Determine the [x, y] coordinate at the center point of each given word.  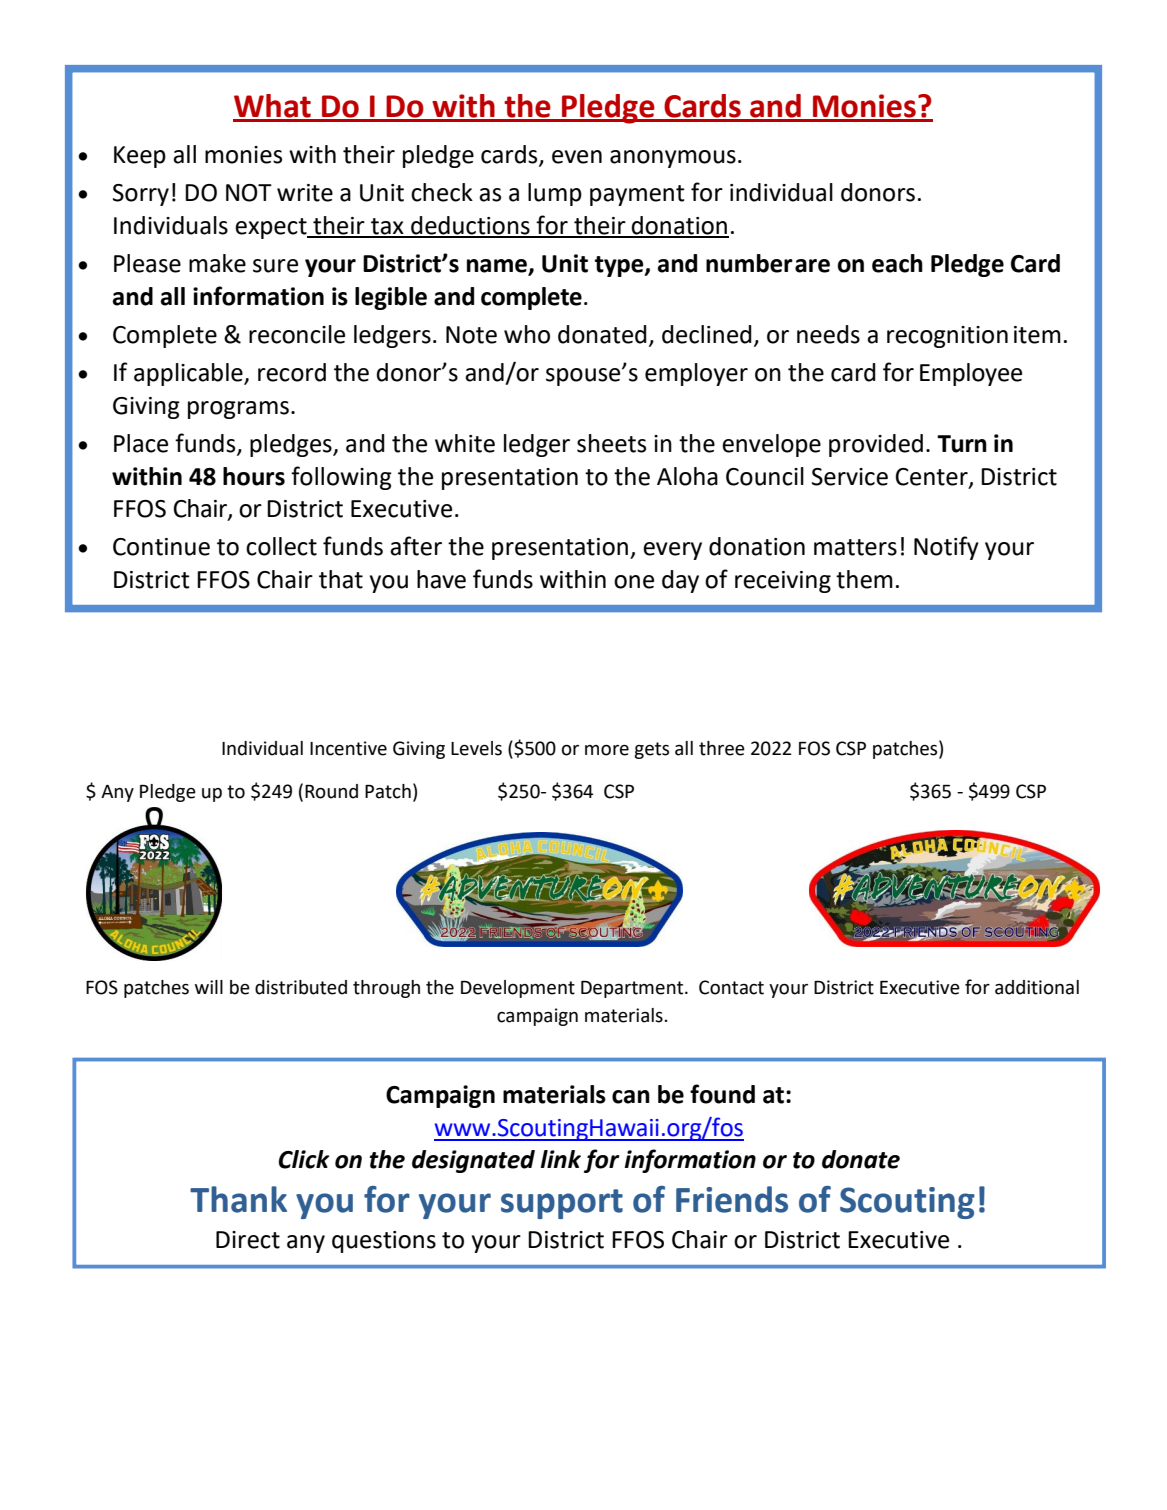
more [607, 750]
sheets [611, 443]
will [209, 987]
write [305, 193]
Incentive [348, 748]
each [897, 263]
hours [254, 476]
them [864, 579]
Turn [962, 444]
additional [1037, 987]
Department [633, 989]
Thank [238, 1199]
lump [555, 194]
